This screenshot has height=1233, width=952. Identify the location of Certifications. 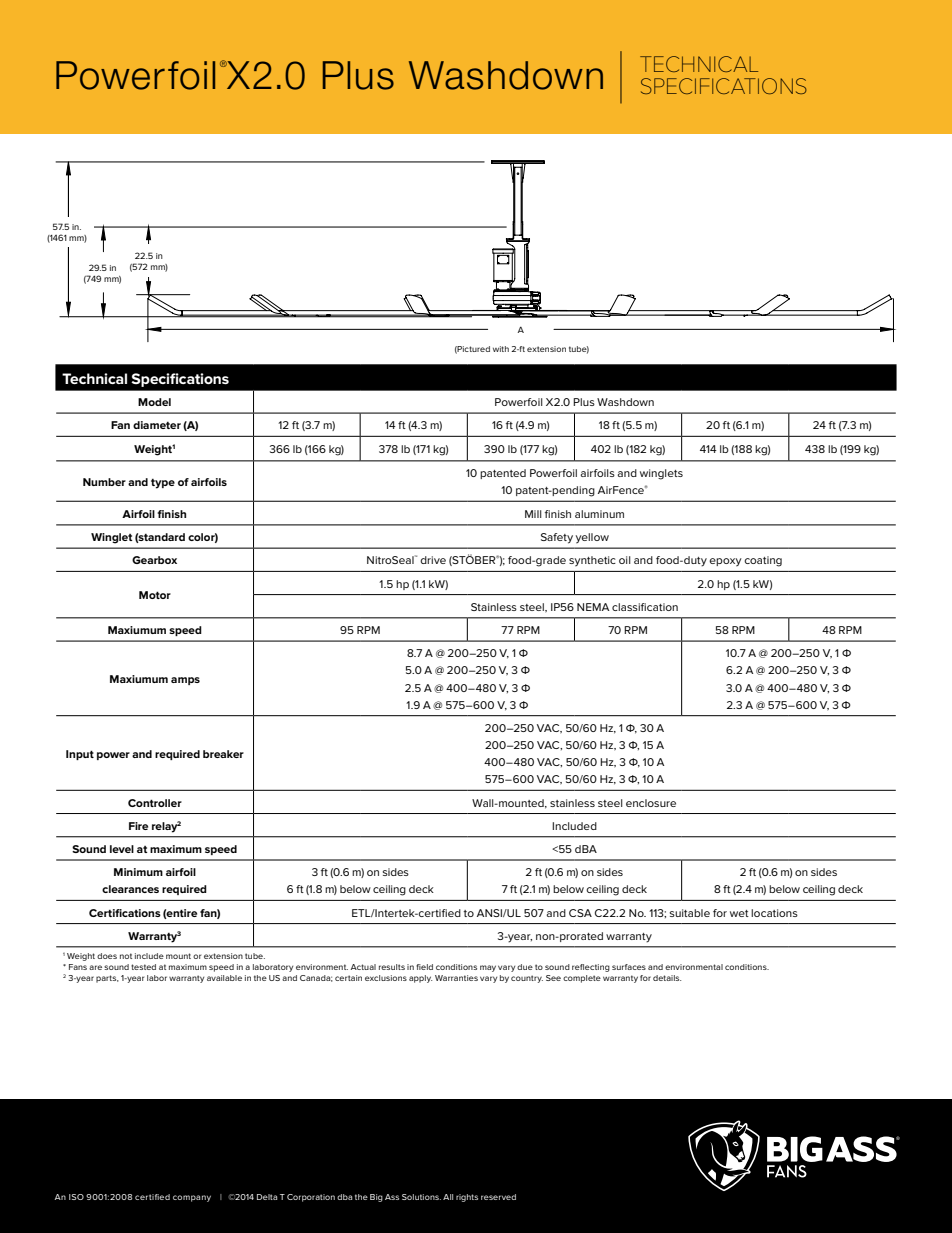
(125, 913).
